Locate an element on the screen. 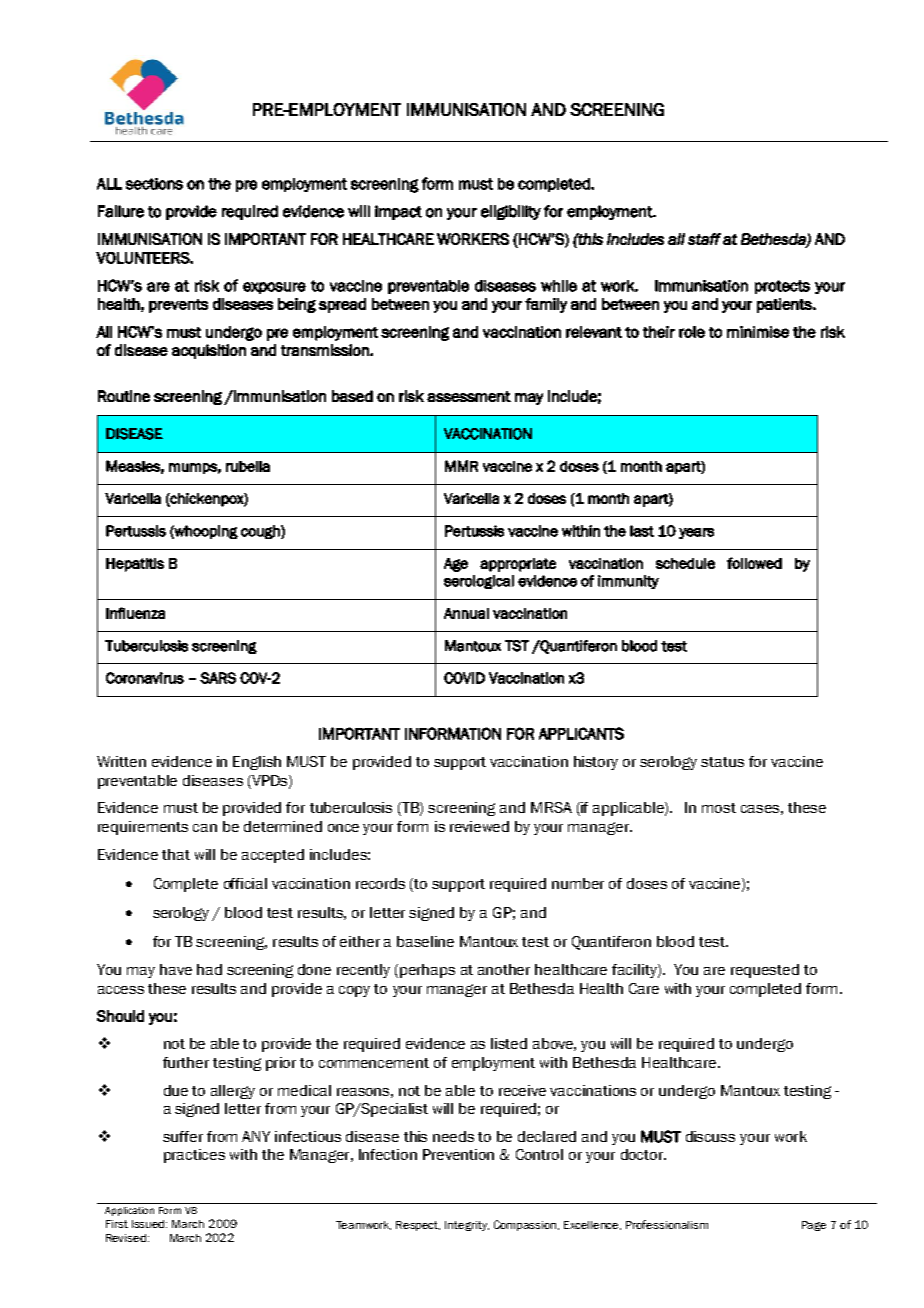  staff is located at coordinates (704, 239).
